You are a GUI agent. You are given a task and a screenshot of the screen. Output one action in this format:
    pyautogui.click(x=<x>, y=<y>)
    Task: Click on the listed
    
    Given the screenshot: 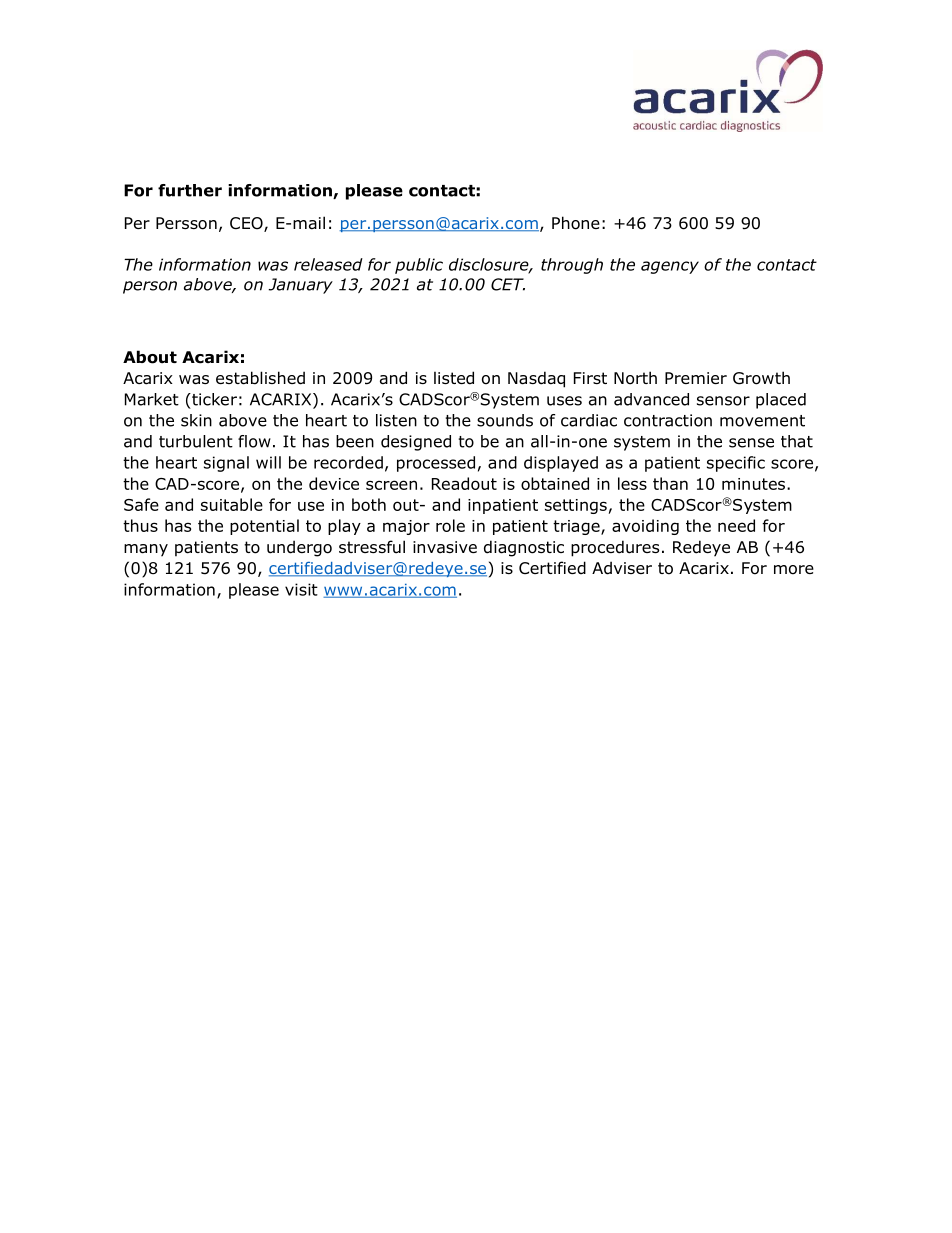 What is the action you would take?
    pyautogui.click(x=454, y=378)
